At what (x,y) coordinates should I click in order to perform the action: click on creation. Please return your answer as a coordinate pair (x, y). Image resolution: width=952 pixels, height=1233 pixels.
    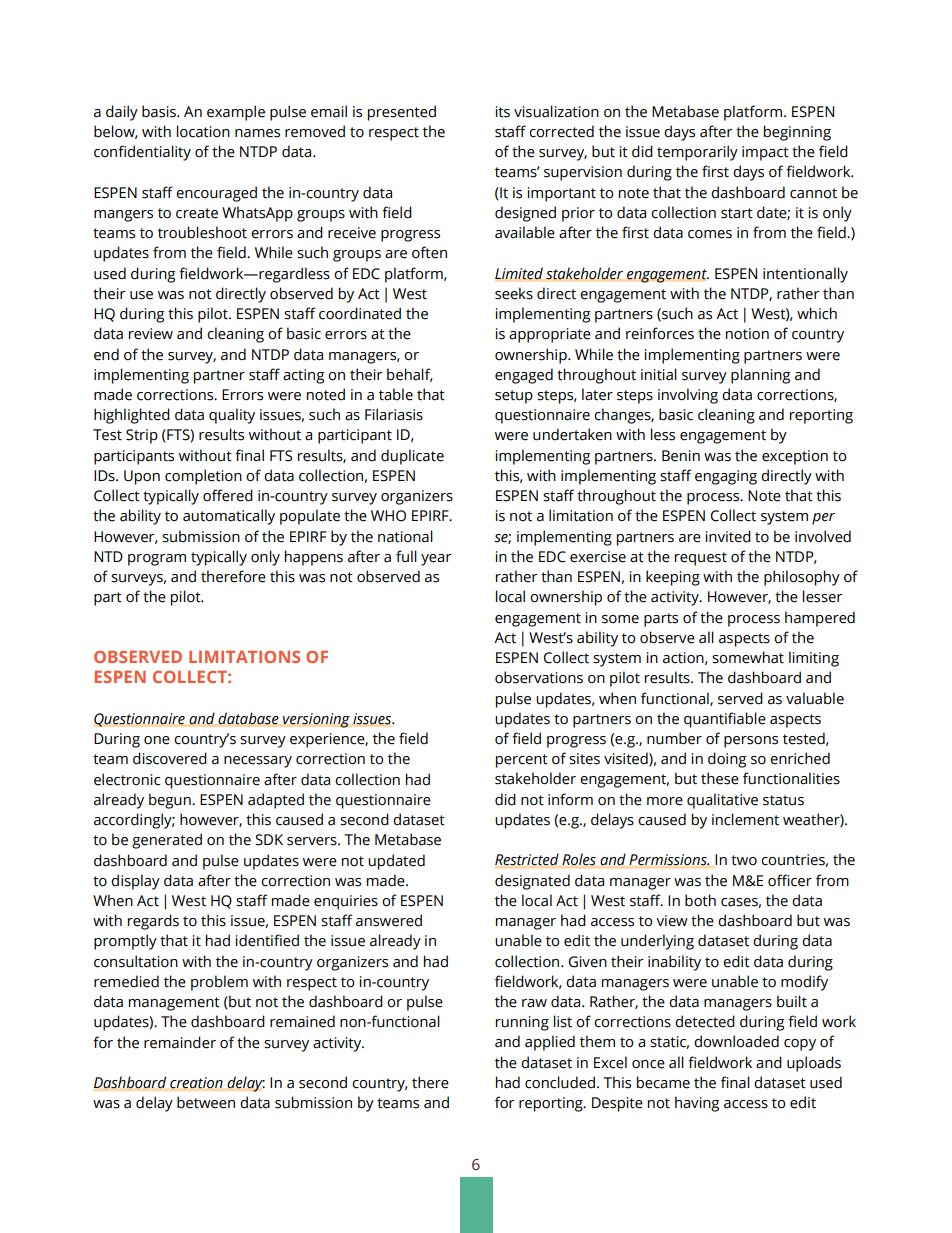
    Looking at the image, I should click on (196, 1083).
